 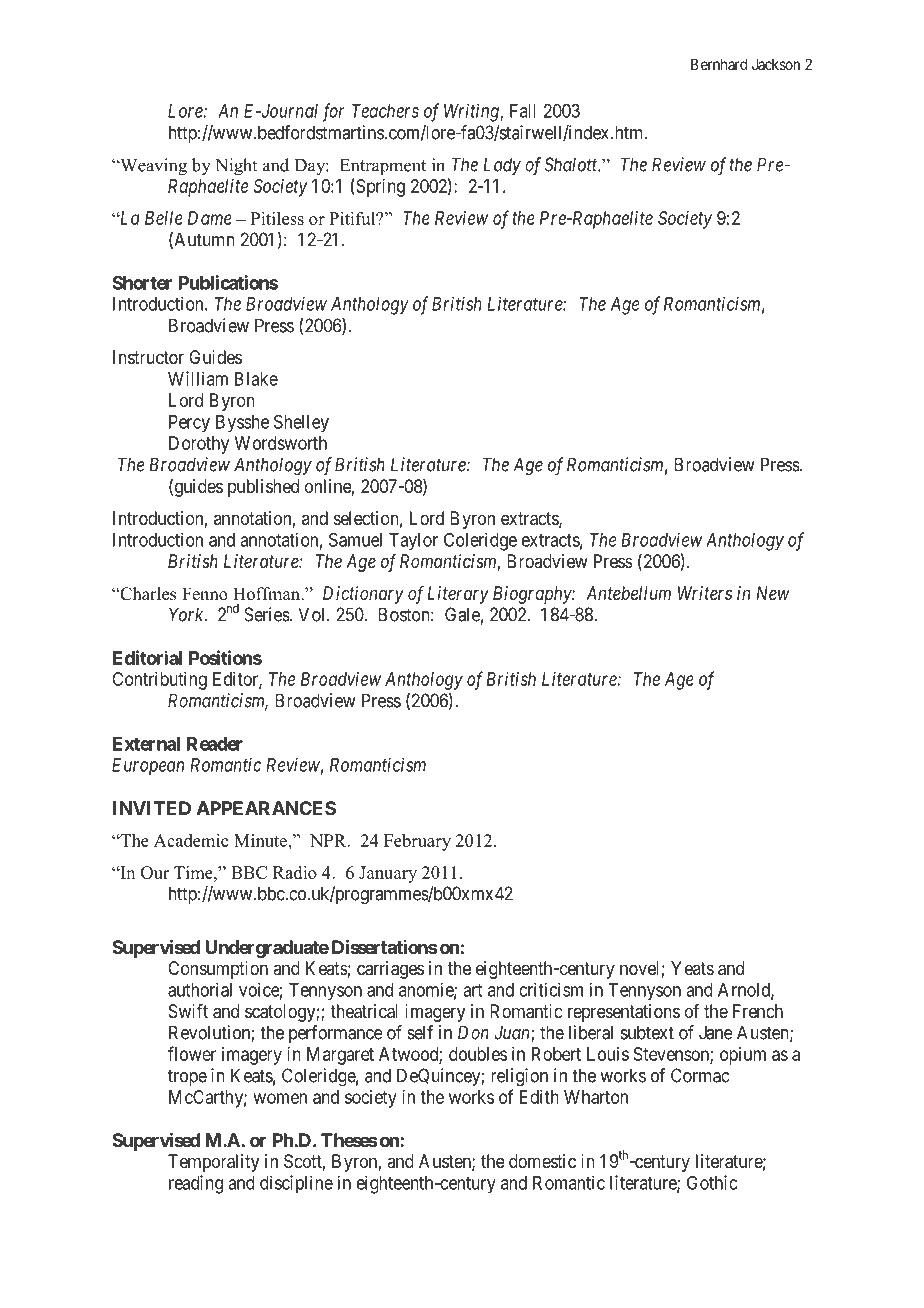 What do you see at coordinates (236, 167) in the document?
I see `Night` at bounding box center [236, 167].
